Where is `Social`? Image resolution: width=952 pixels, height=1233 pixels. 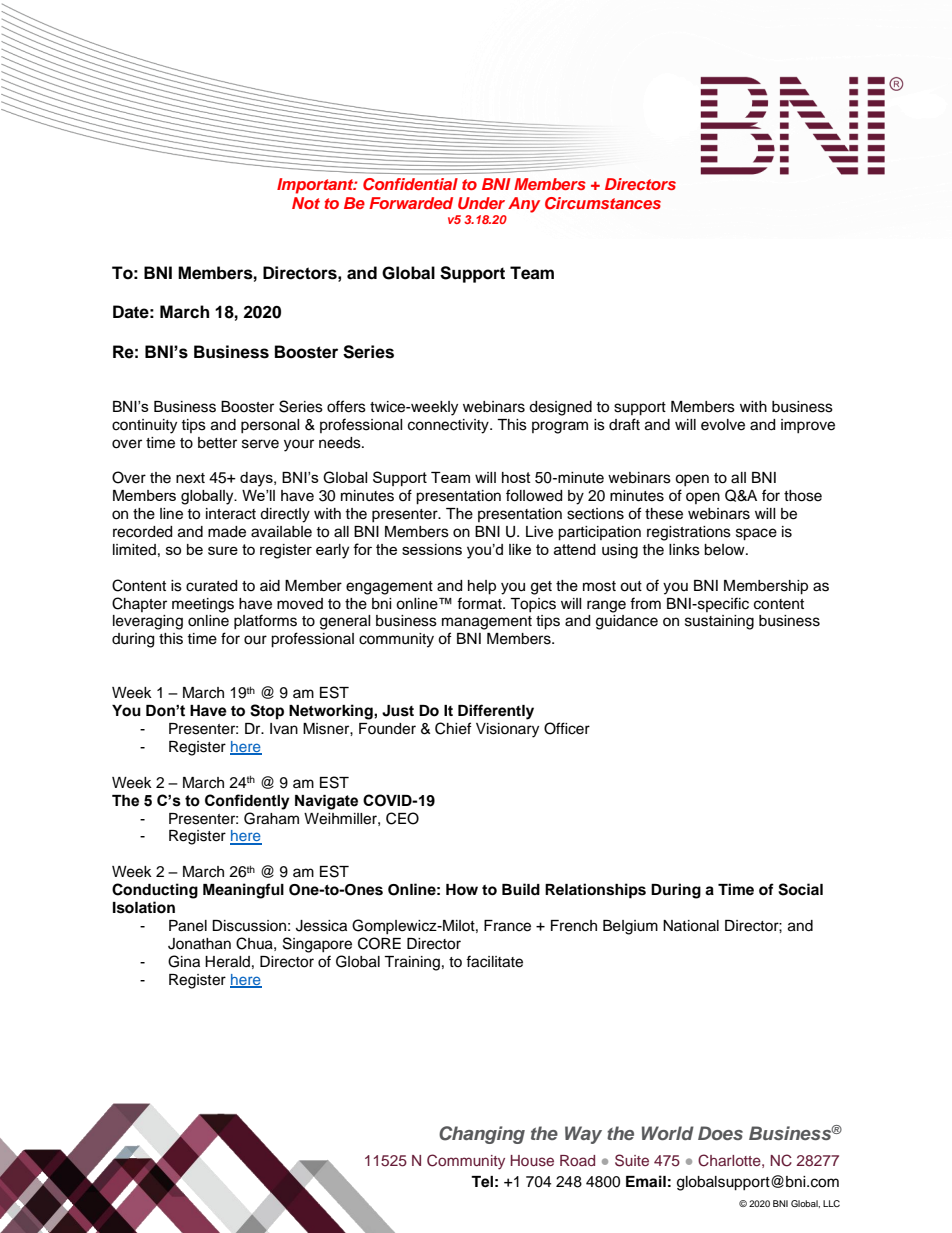 Social is located at coordinates (800, 889).
